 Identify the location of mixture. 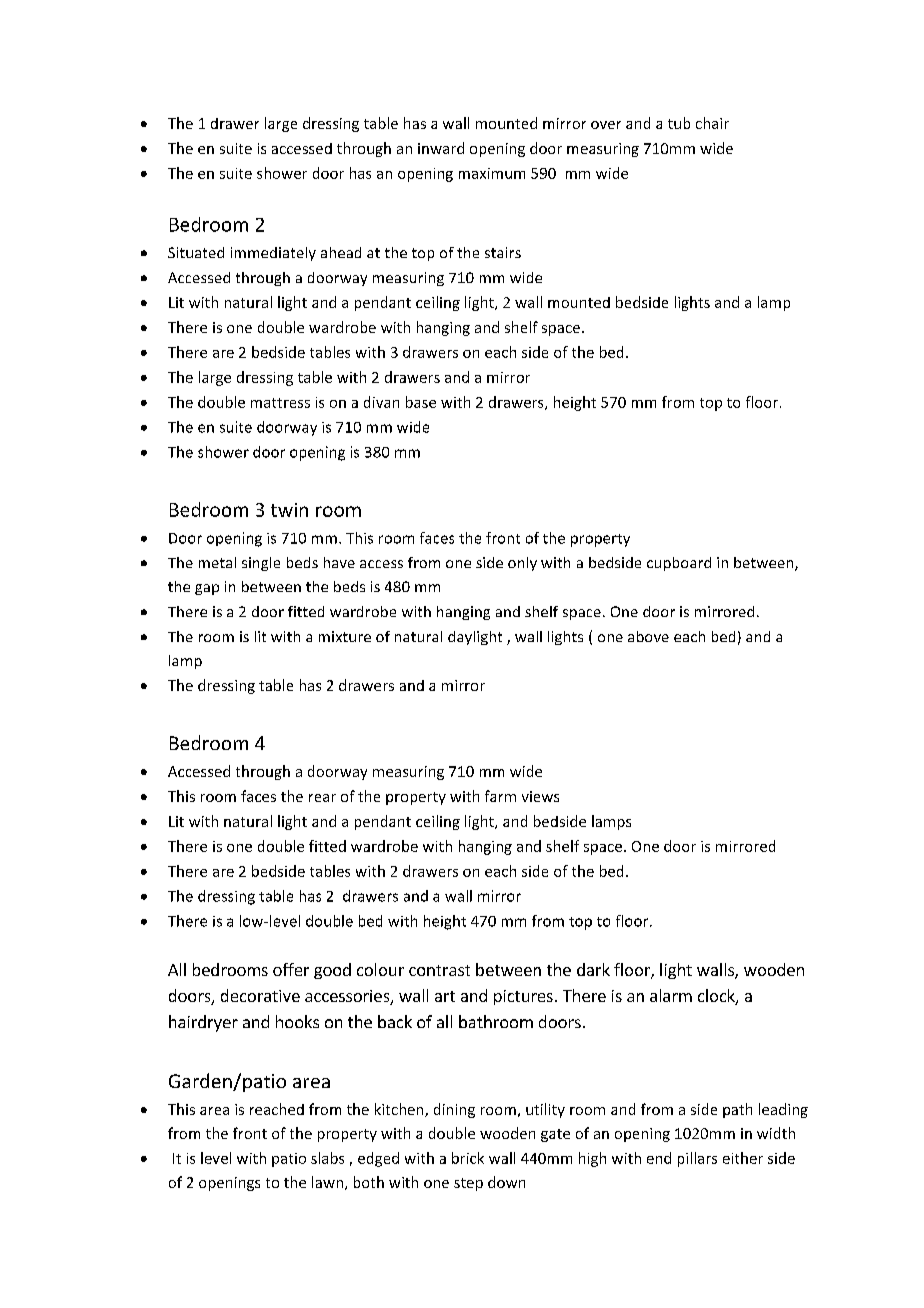
(345, 636).
